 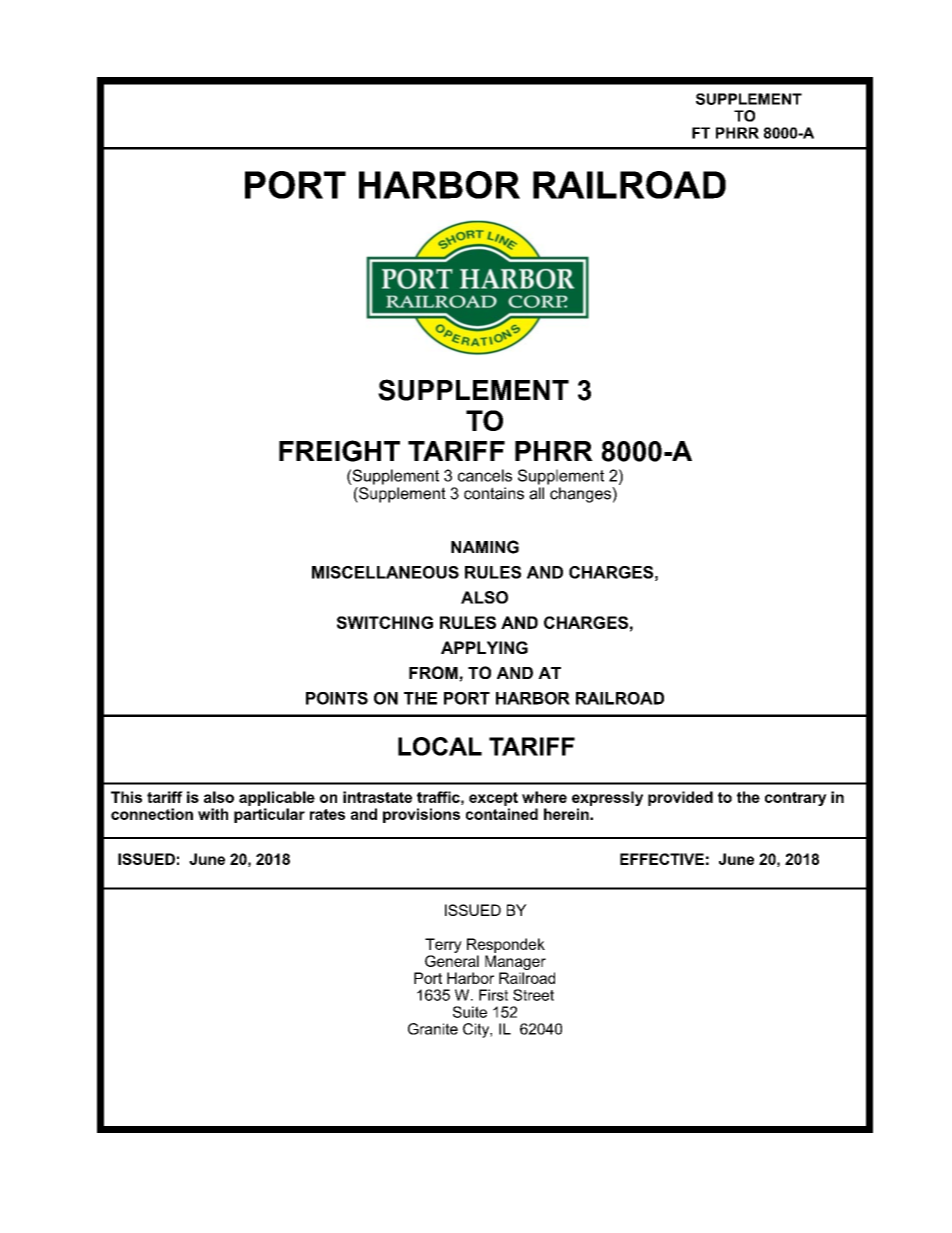 What do you see at coordinates (494, 493) in the image?
I see `contains` at bounding box center [494, 493].
